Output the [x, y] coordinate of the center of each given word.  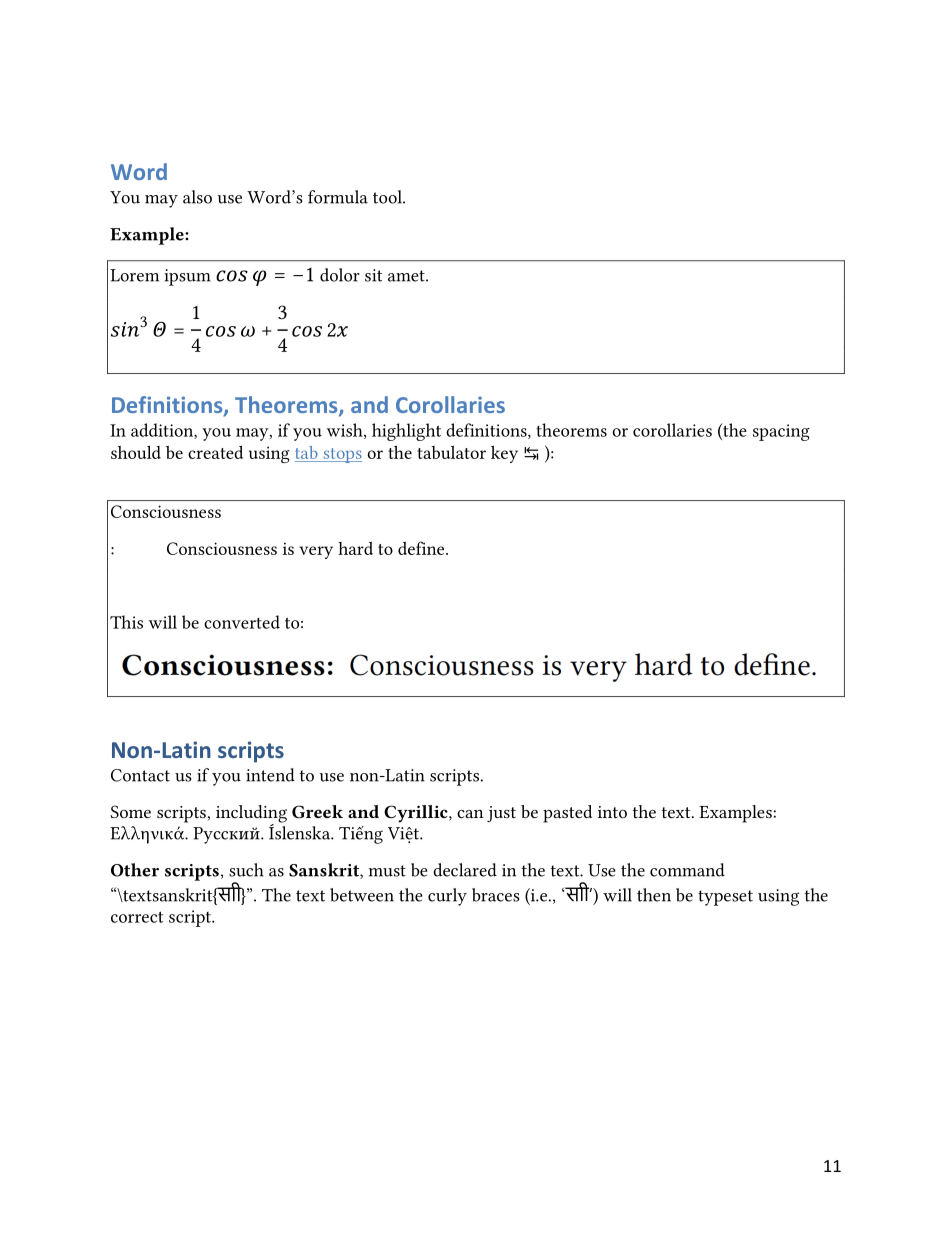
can [470, 814]
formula [338, 197]
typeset [725, 898]
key [504, 454]
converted [242, 622]
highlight [406, 432]
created [215, 452]
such [246, 870]
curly [447, 897]
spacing [781, 432]
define [422, 548]
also [197, 197]
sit [373, 275]
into [612, 812]
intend [270, 775]
